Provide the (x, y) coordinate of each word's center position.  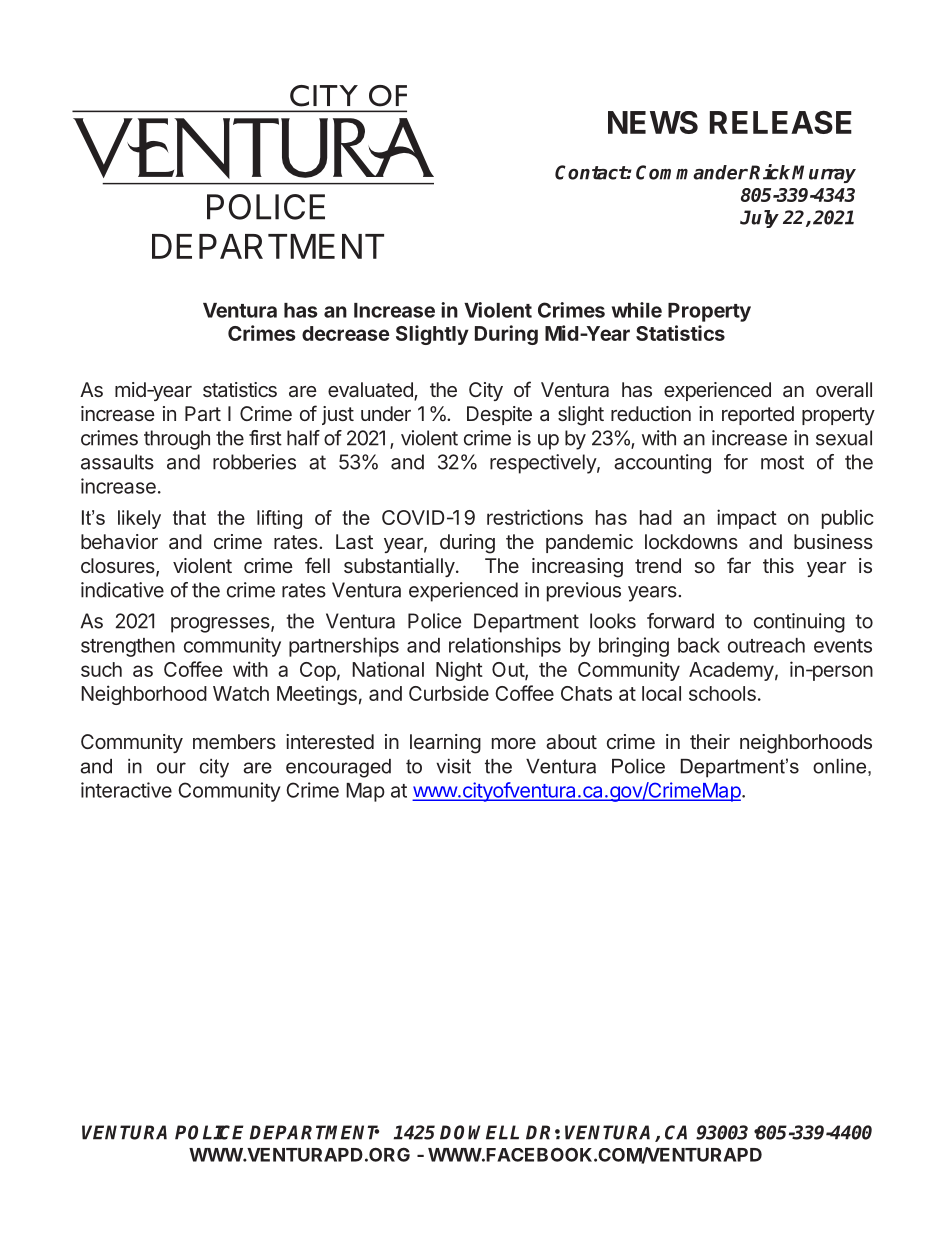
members (234, 741)
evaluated (371, 391)
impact (747, 519)
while (637, 310)
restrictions (535, 517)
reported (758, 415)
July (759, 219)
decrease (346, 333)
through (177, 440)
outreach (766, 645)
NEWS (653, 122)
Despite (499, 415)
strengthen (128, 647)
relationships (505, 647)
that (189, 517)
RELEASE (781, 122)
